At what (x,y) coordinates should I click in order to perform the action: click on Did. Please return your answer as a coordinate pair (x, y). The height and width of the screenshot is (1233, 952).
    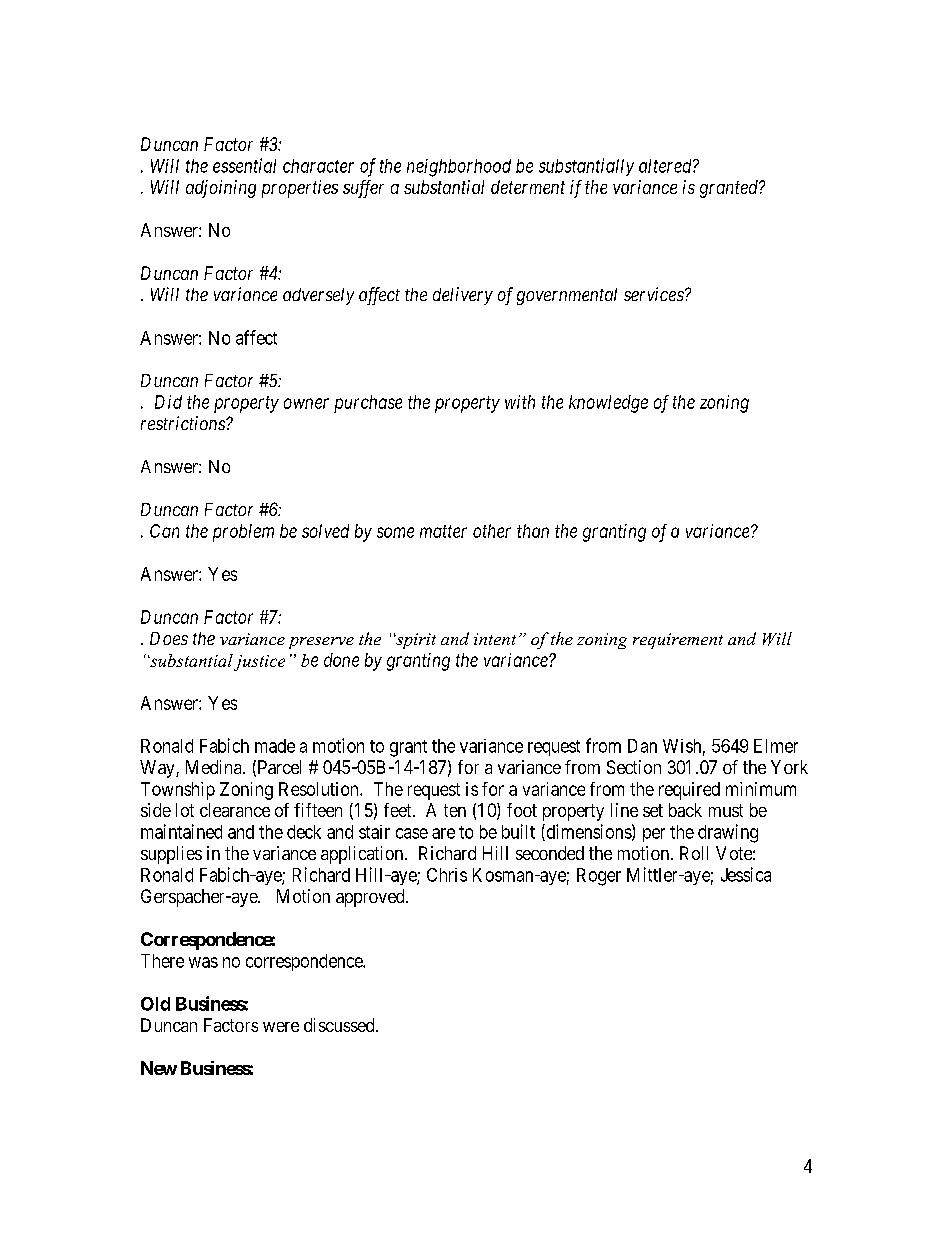
    Looking at the image, I should click on (168, 402).
